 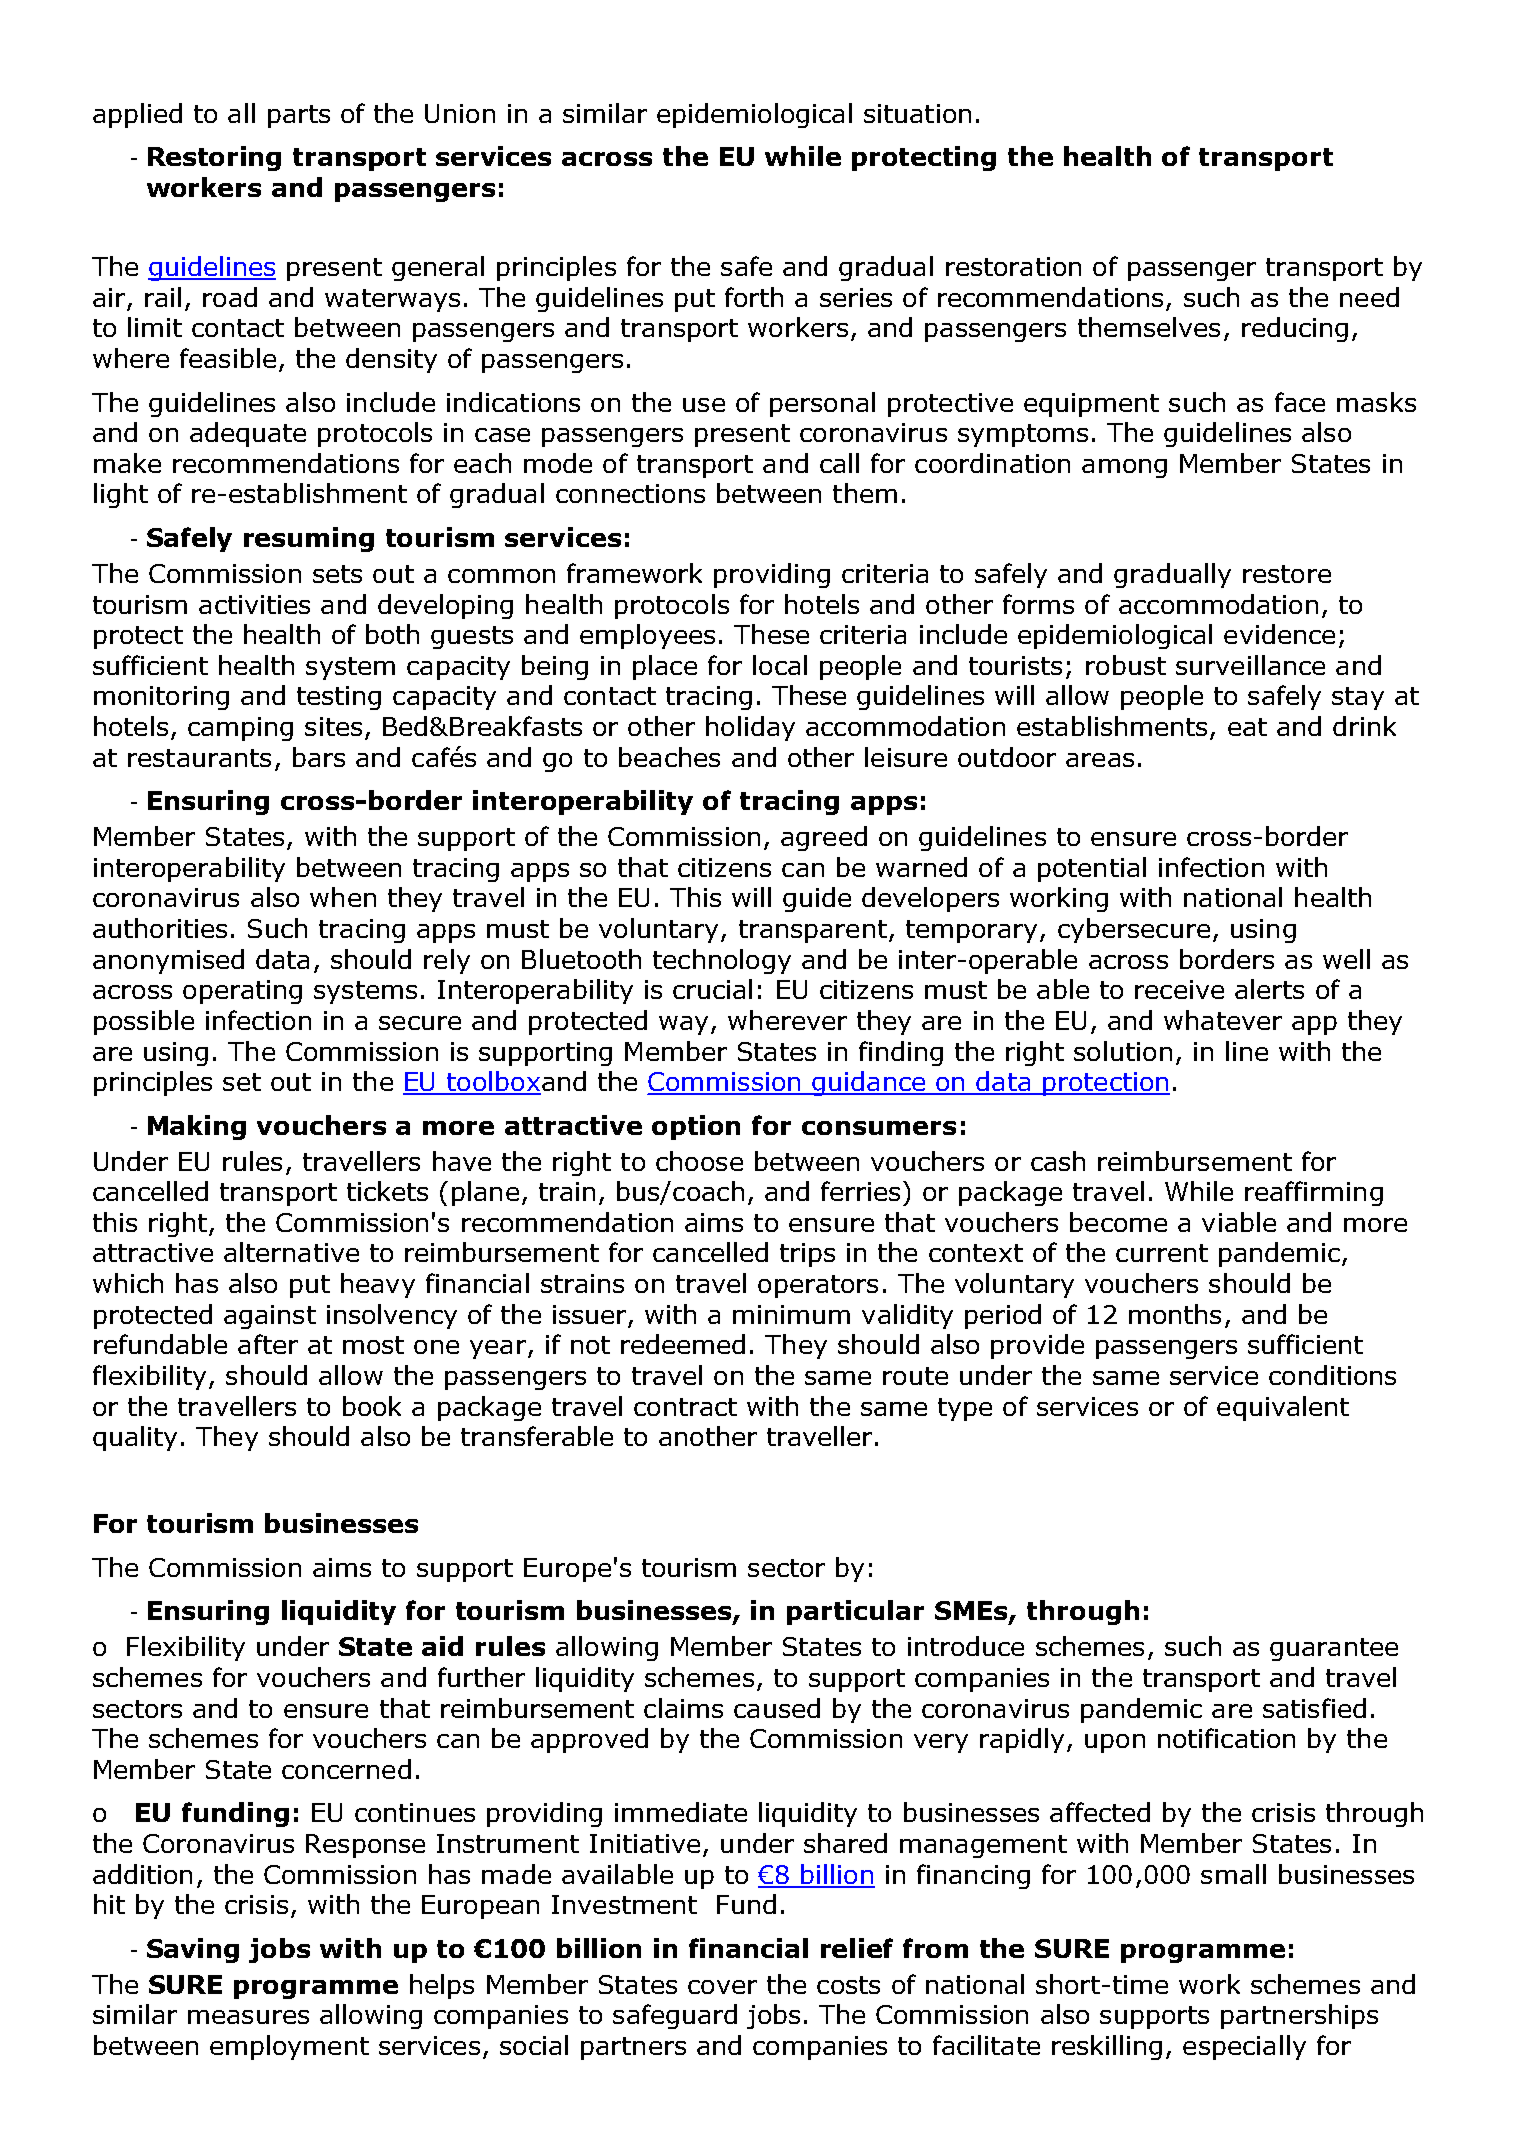 What do you see at coordinates (254, 604) in the screenshot?
I see `activities` at bounding box center [254, 604].
